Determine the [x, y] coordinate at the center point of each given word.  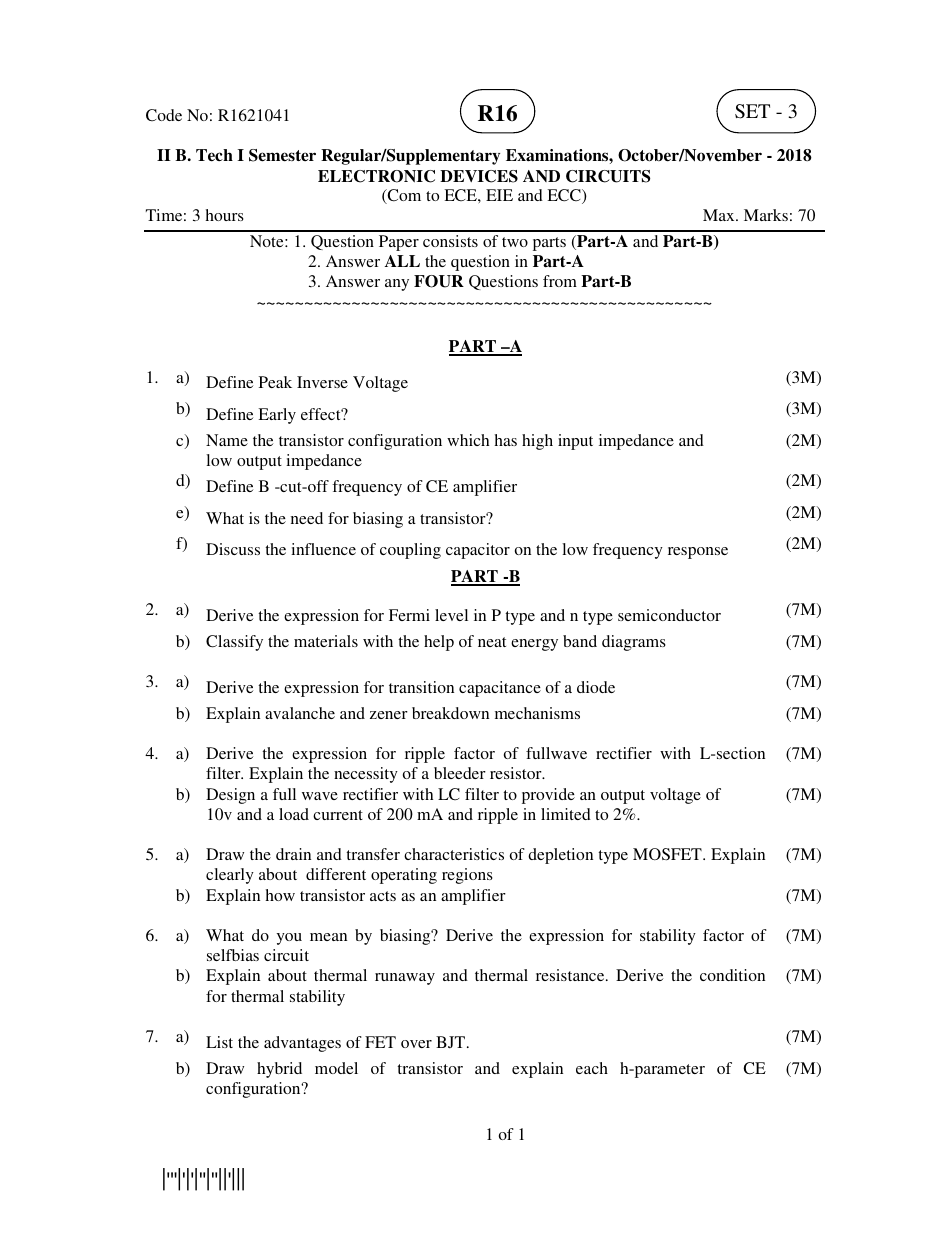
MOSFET [668, 854]
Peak [275, 382]
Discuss [233, 549]
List [219, 1042]
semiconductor [669, 615]
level [451, 615]
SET [752, 111]
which [468, 440]
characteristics [454, 854]
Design [230, 796]
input [575, 442]
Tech [214, 155]
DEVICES [479, 176]
